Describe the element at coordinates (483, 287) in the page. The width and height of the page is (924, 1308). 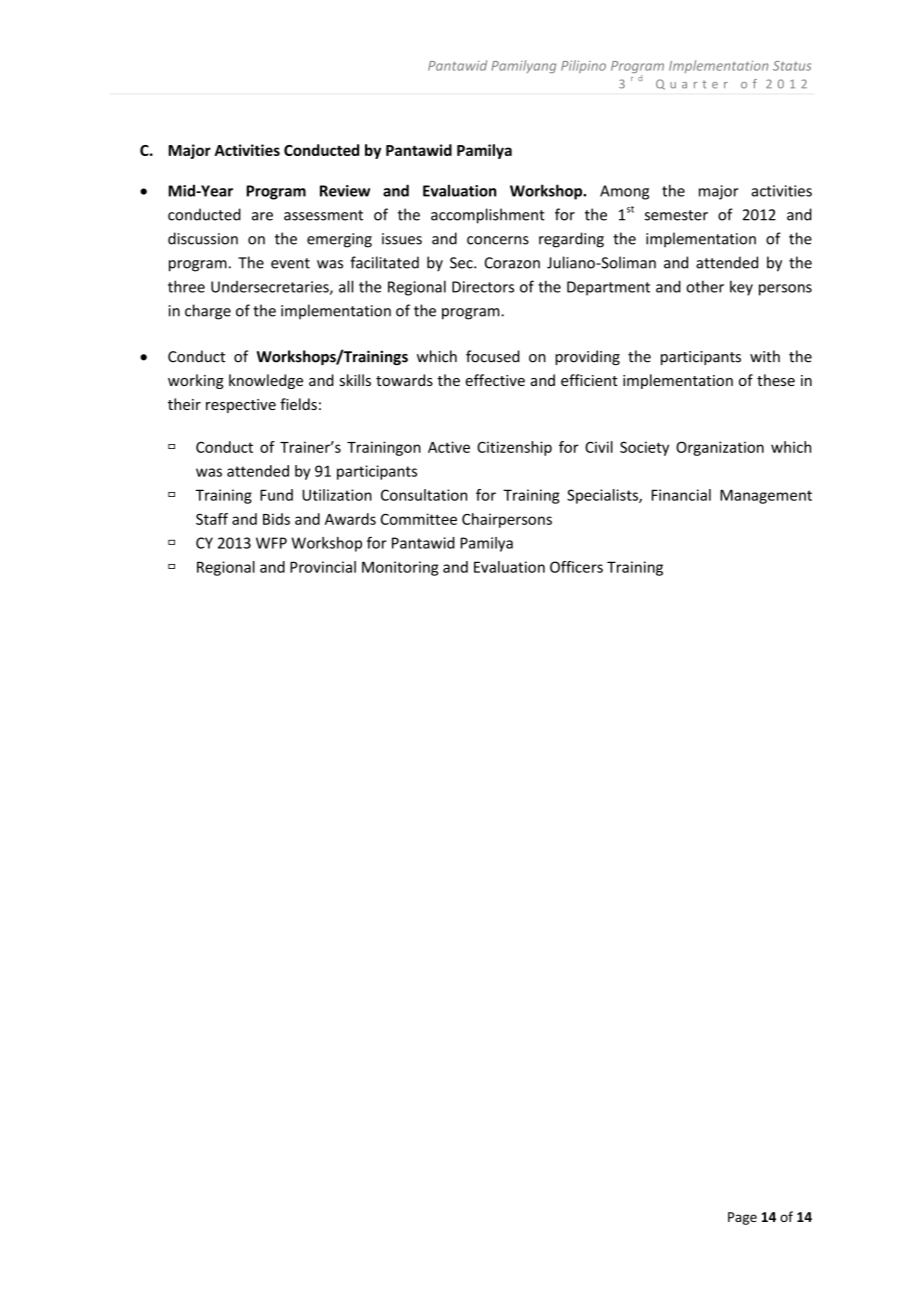
I see `Directors` at that location.
